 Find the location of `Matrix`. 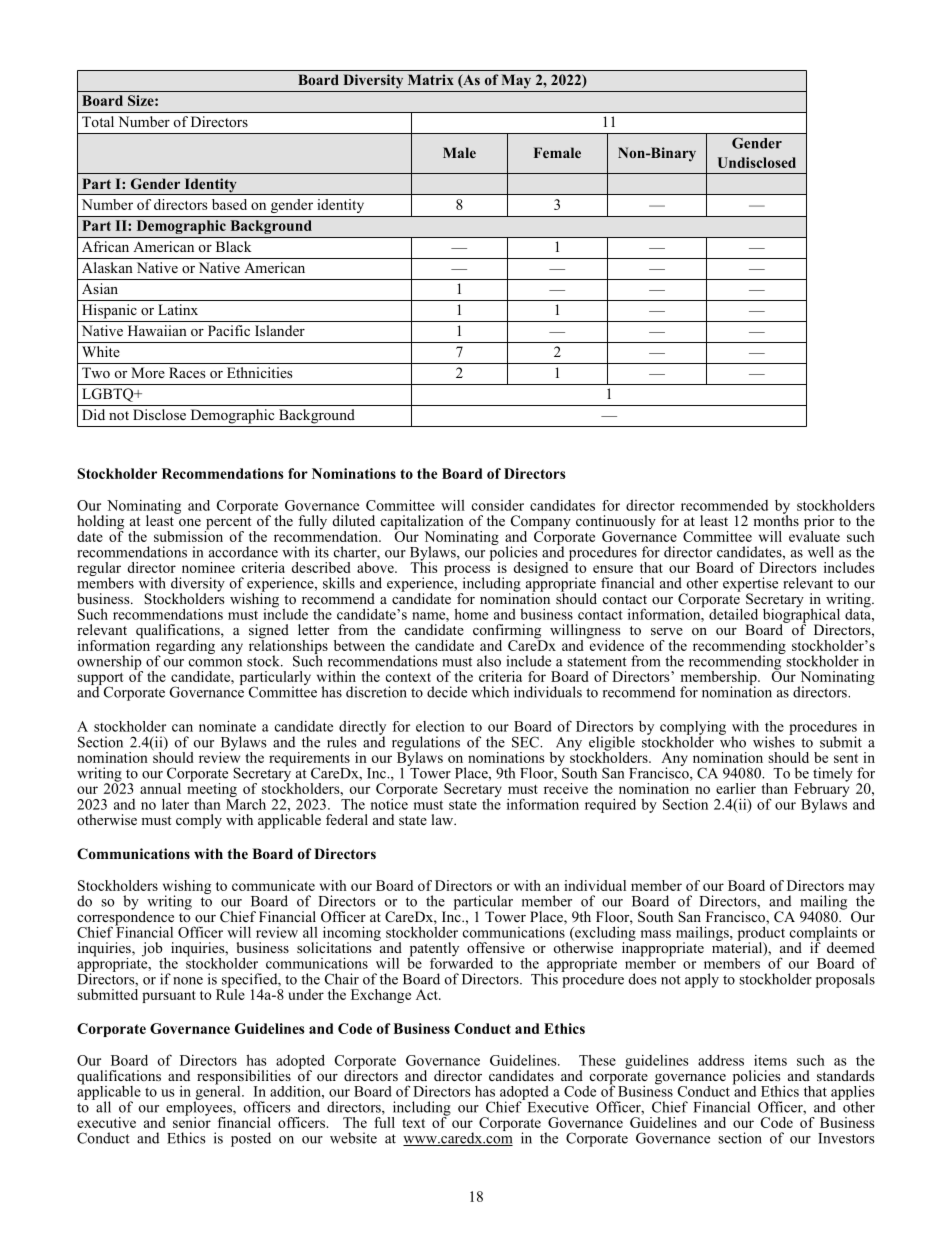

Matrix is located at coordinates (431, 79).
